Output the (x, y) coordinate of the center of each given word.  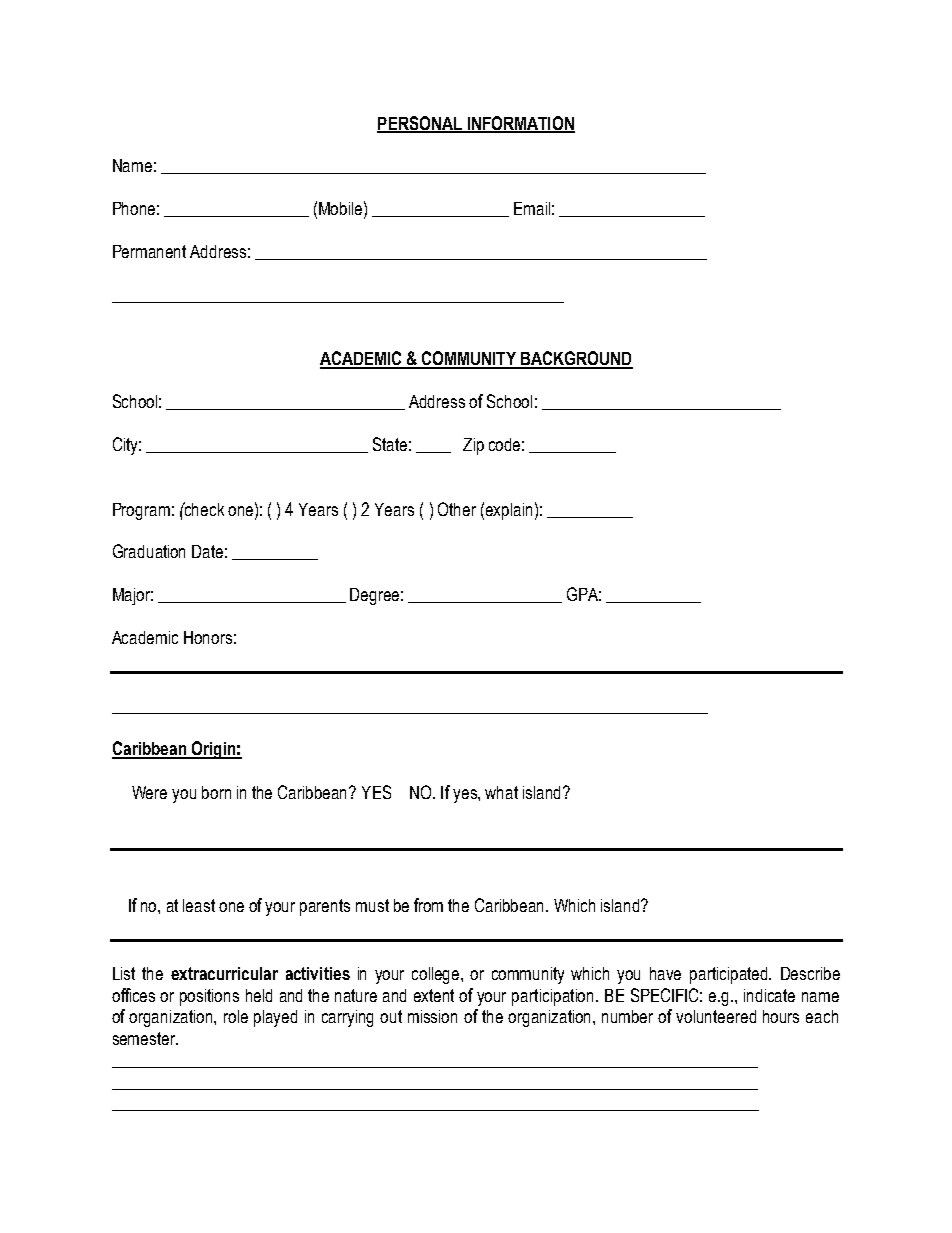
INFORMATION (520, 124)
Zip (473, 446)
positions (209, 997)
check (203, 509)
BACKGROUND (576, 359)
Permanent (149, 251)
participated (730, 975)
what (501, 792)
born (216, 792)
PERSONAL (420, 124)
